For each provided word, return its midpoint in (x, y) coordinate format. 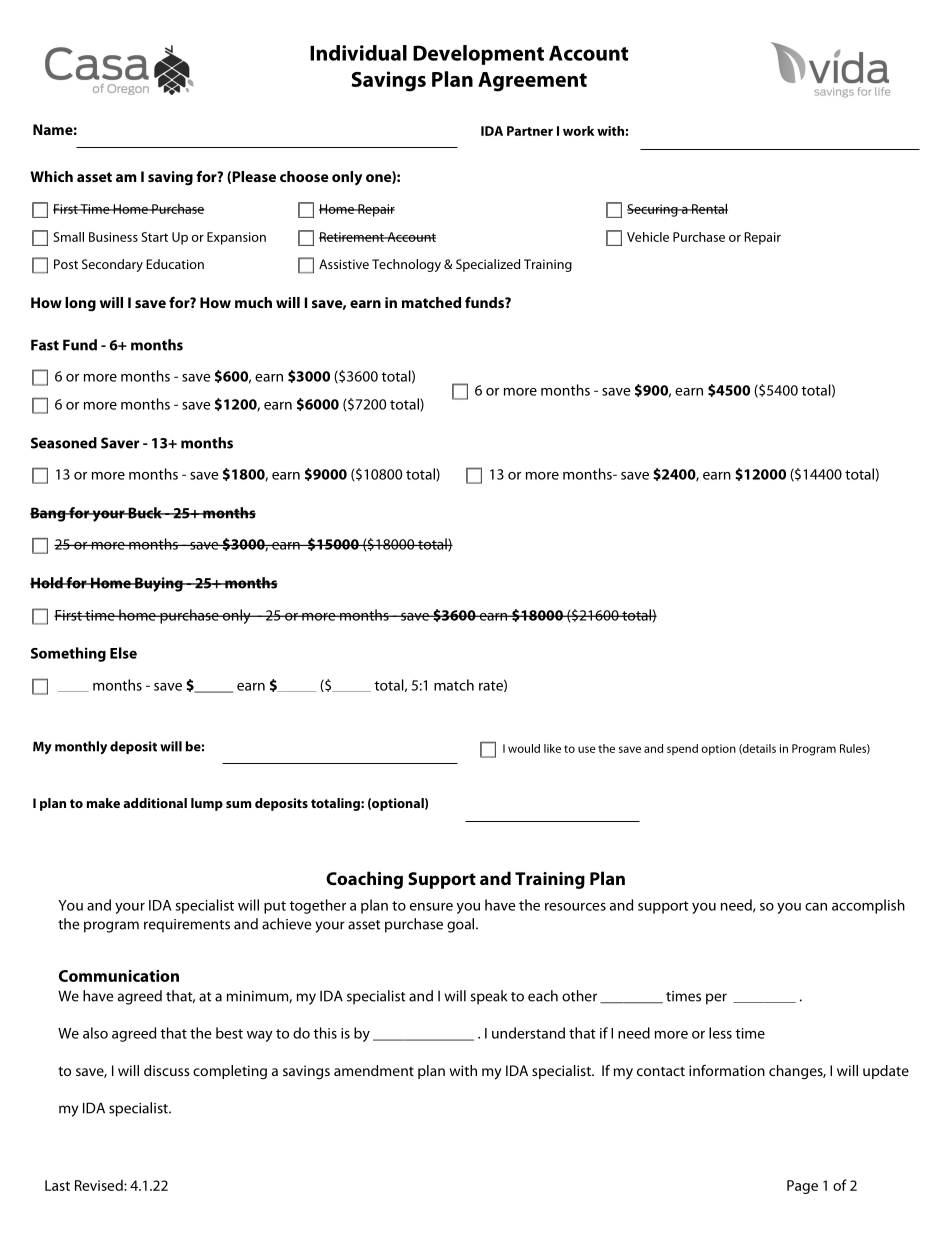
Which (51, 176)
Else (123, 653)
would (524, 748)
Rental (709, 208)
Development (478, 55)
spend (682, 749)
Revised (100, 1185)
